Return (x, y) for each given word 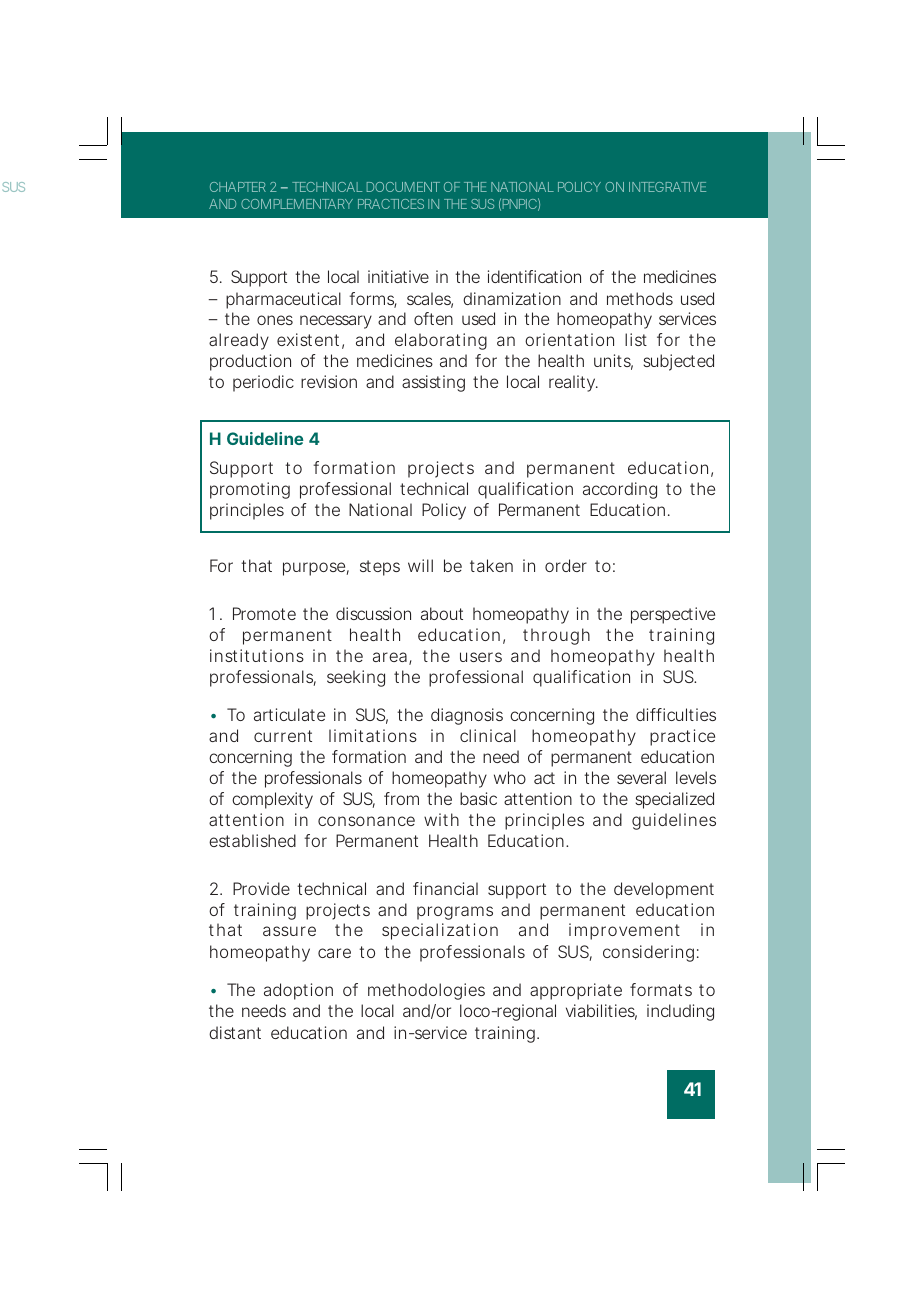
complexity (272, 800)
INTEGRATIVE (667, 187)
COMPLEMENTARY (297, 204)
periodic (263, 383)
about (442, 613)
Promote (264, 613)
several (641, 777)
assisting (433, 383)
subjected (678, 362)
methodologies (426, 991)
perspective (673, 615)
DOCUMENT (403, 187)
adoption (298, 991)
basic (478, 798)
